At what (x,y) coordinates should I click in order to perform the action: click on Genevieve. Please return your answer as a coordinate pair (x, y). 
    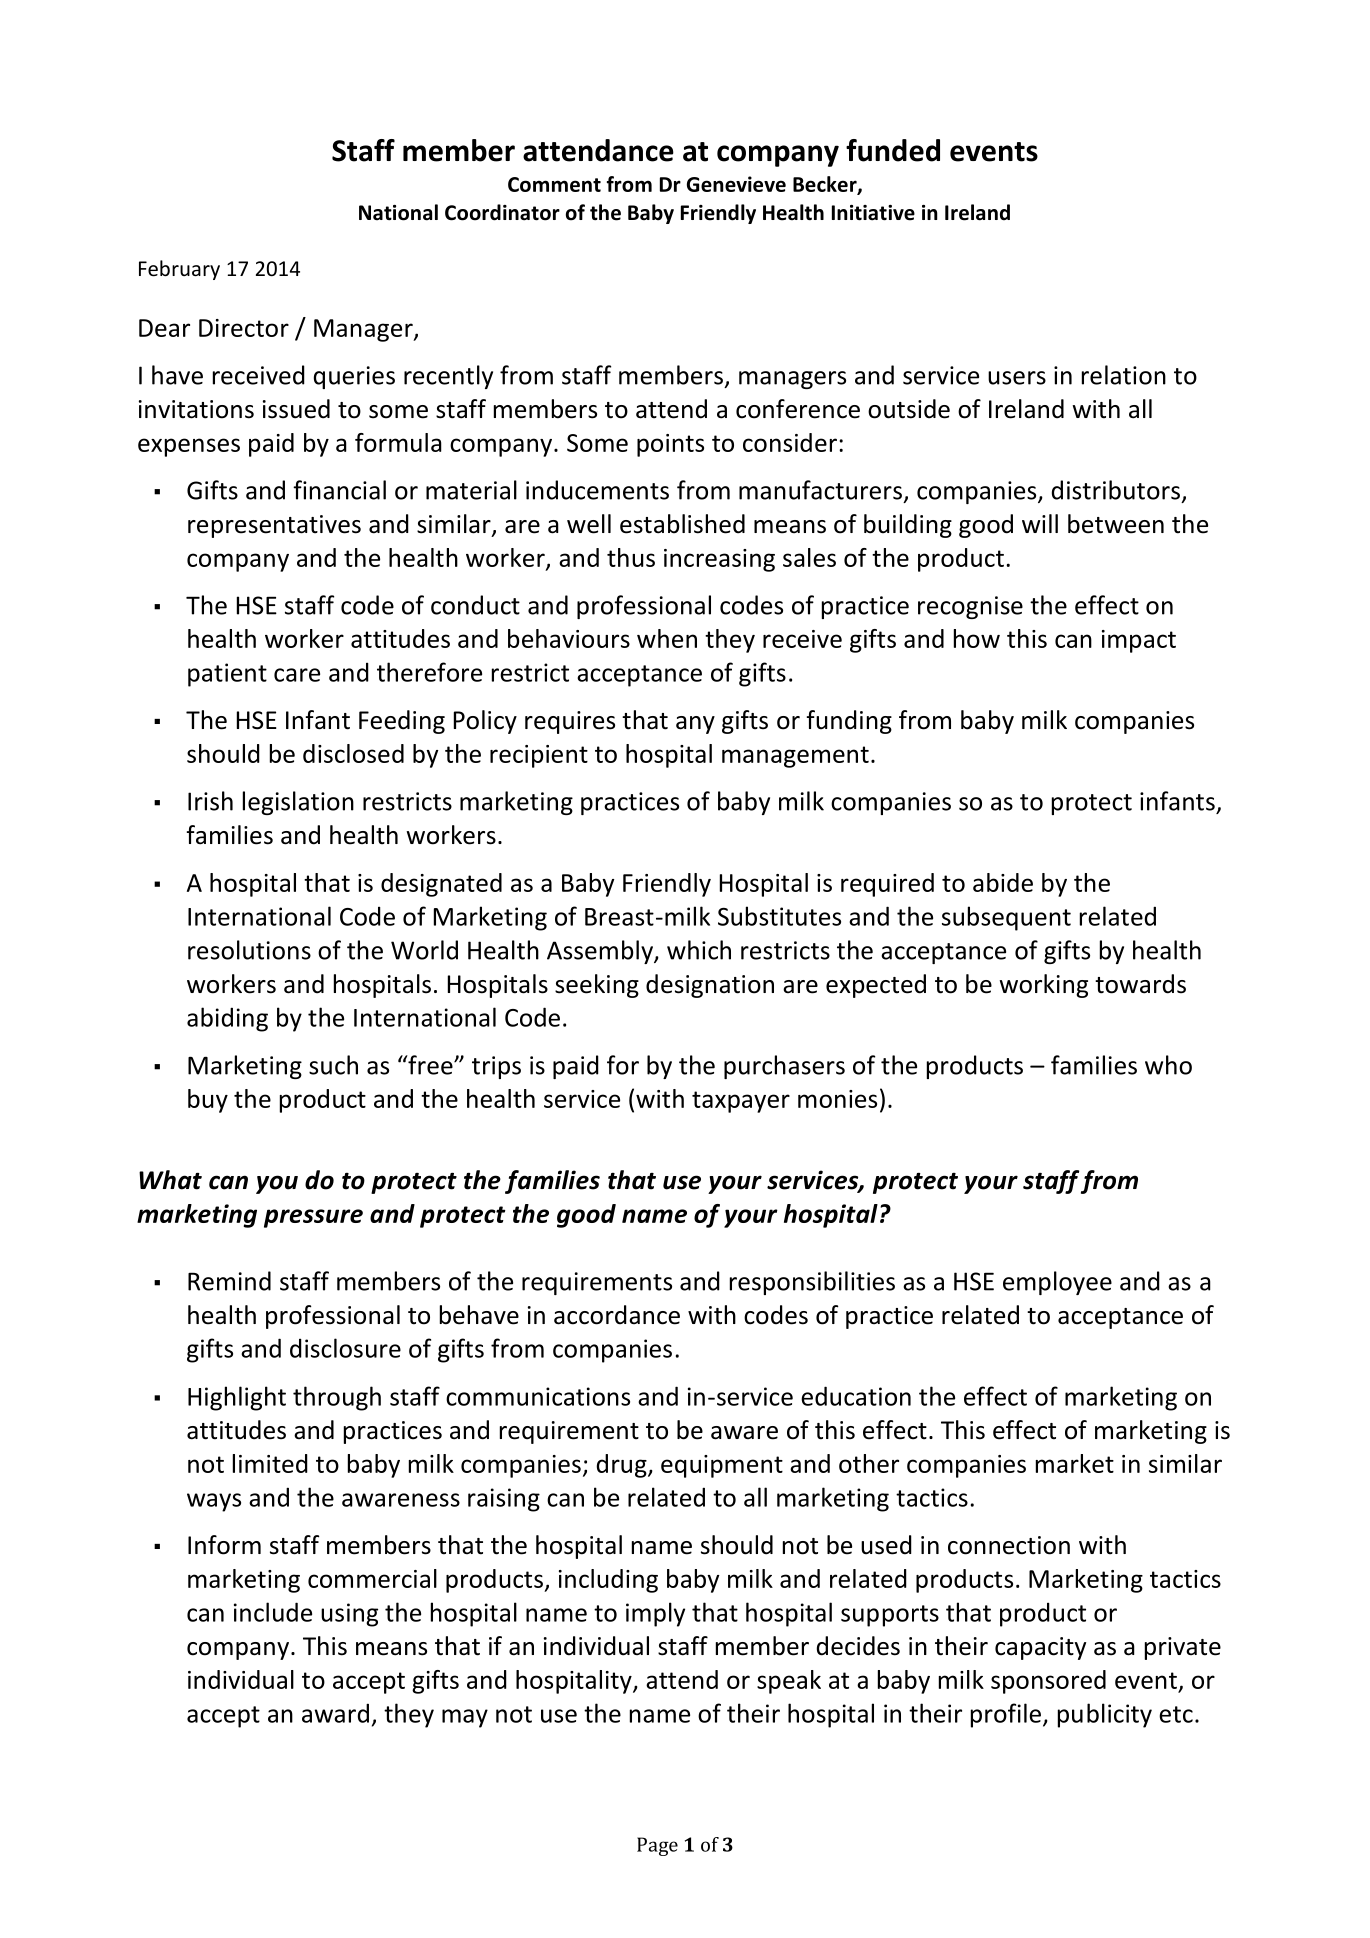
    Looking at the image, I should click on (736, 184).
